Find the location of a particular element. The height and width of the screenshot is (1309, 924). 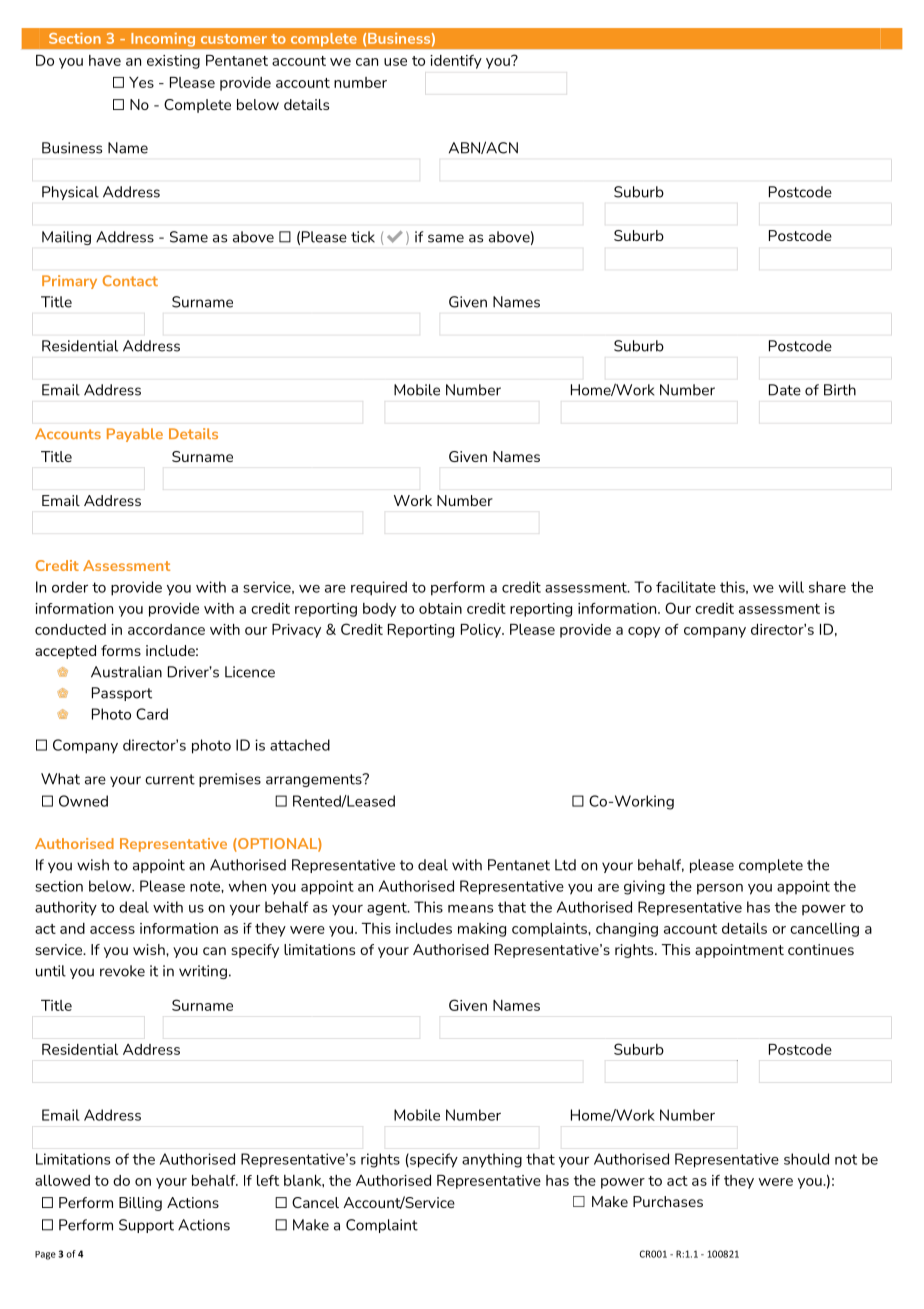

identify is located at coordinates (456, 62).
